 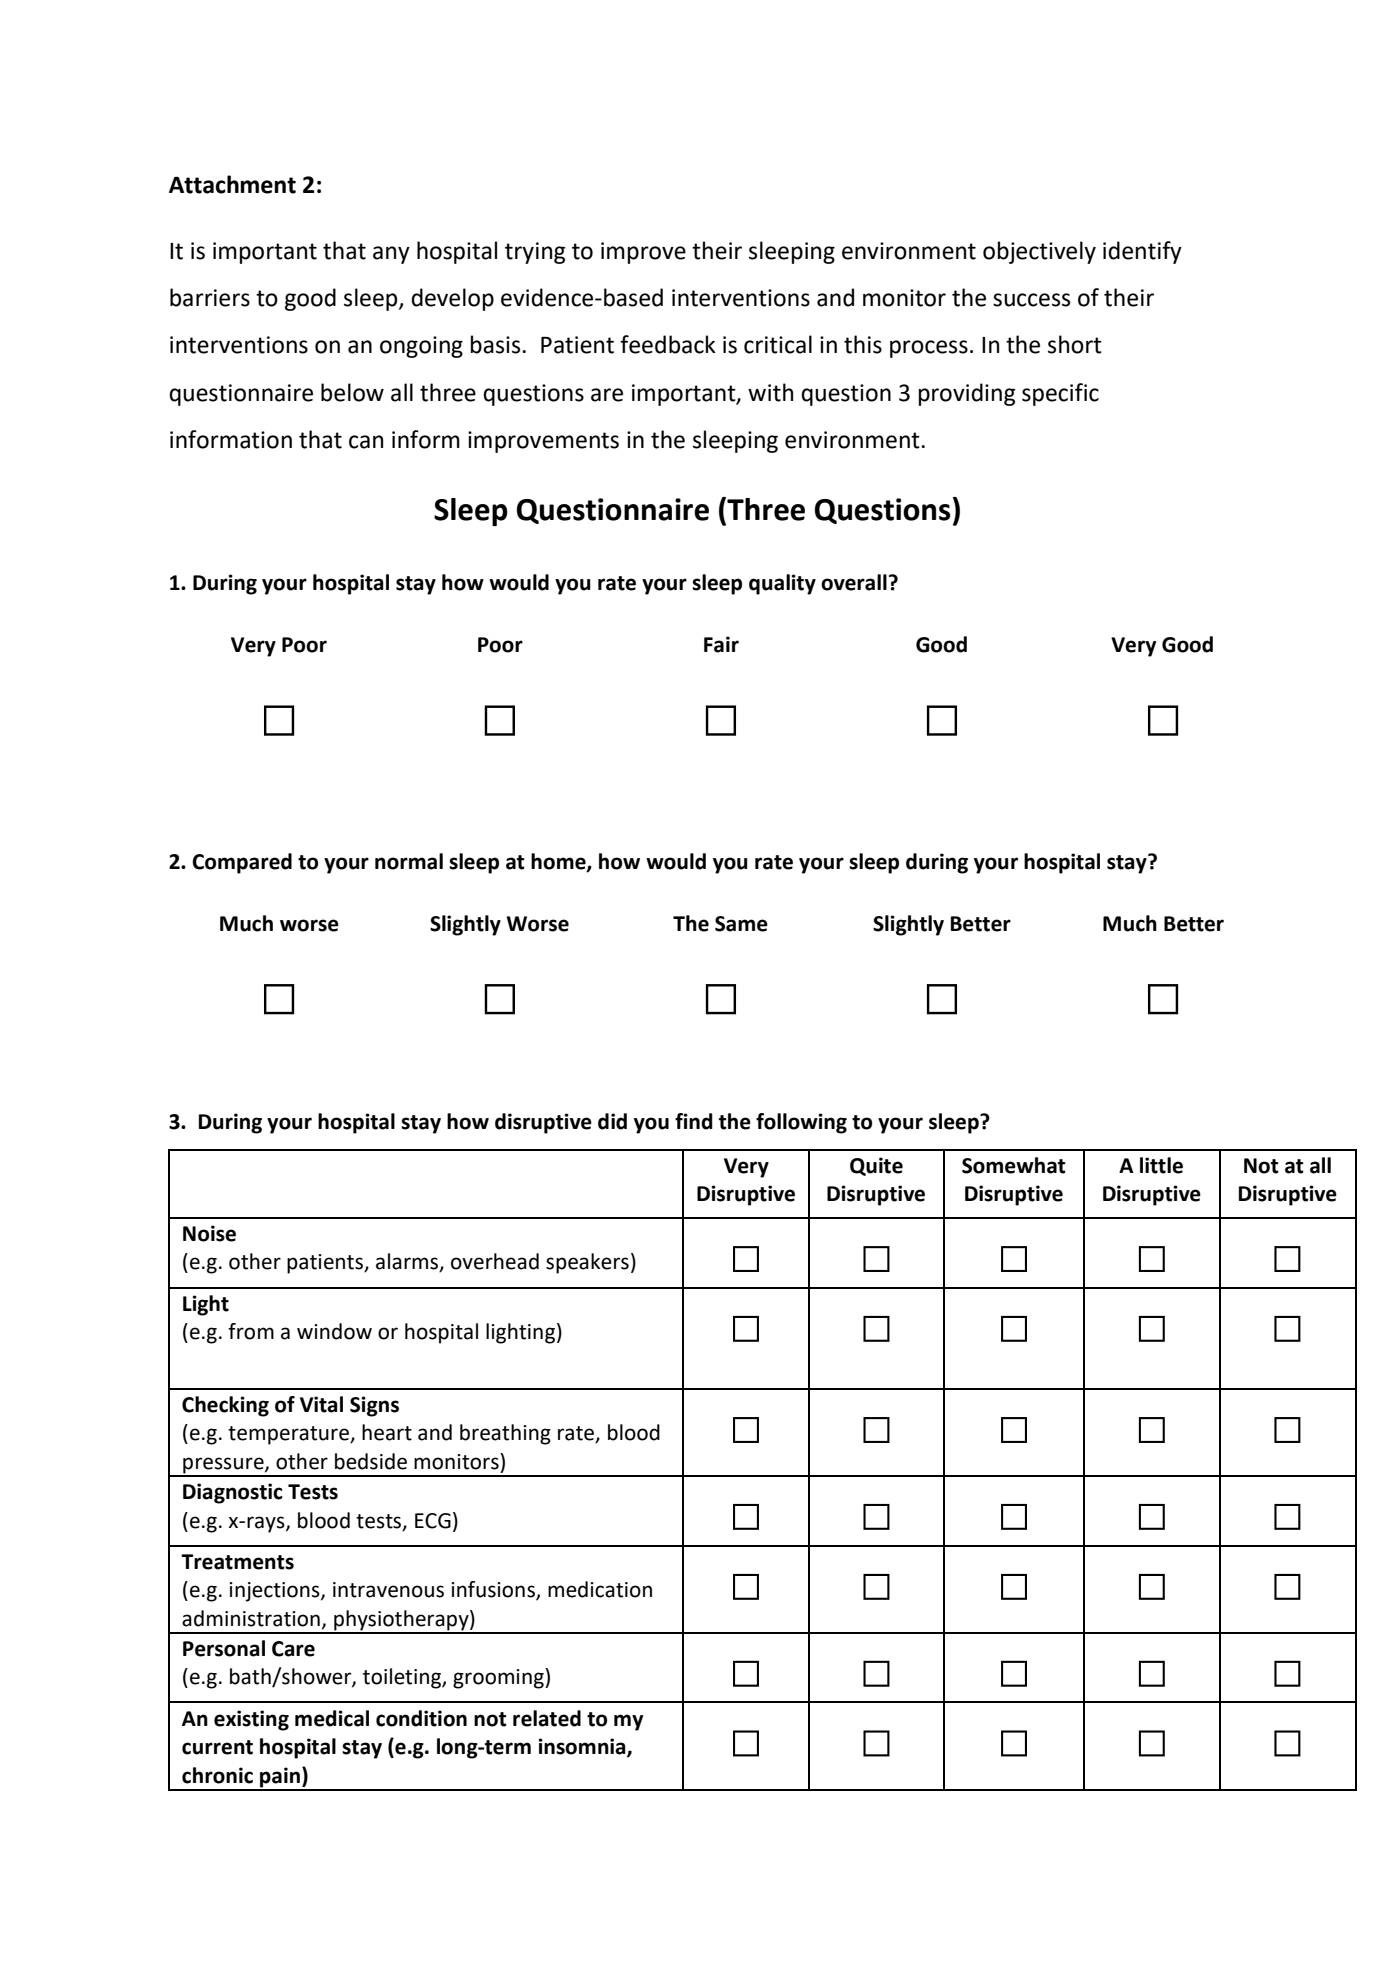 I want to click on medical, so click(x=332, y=1718).
